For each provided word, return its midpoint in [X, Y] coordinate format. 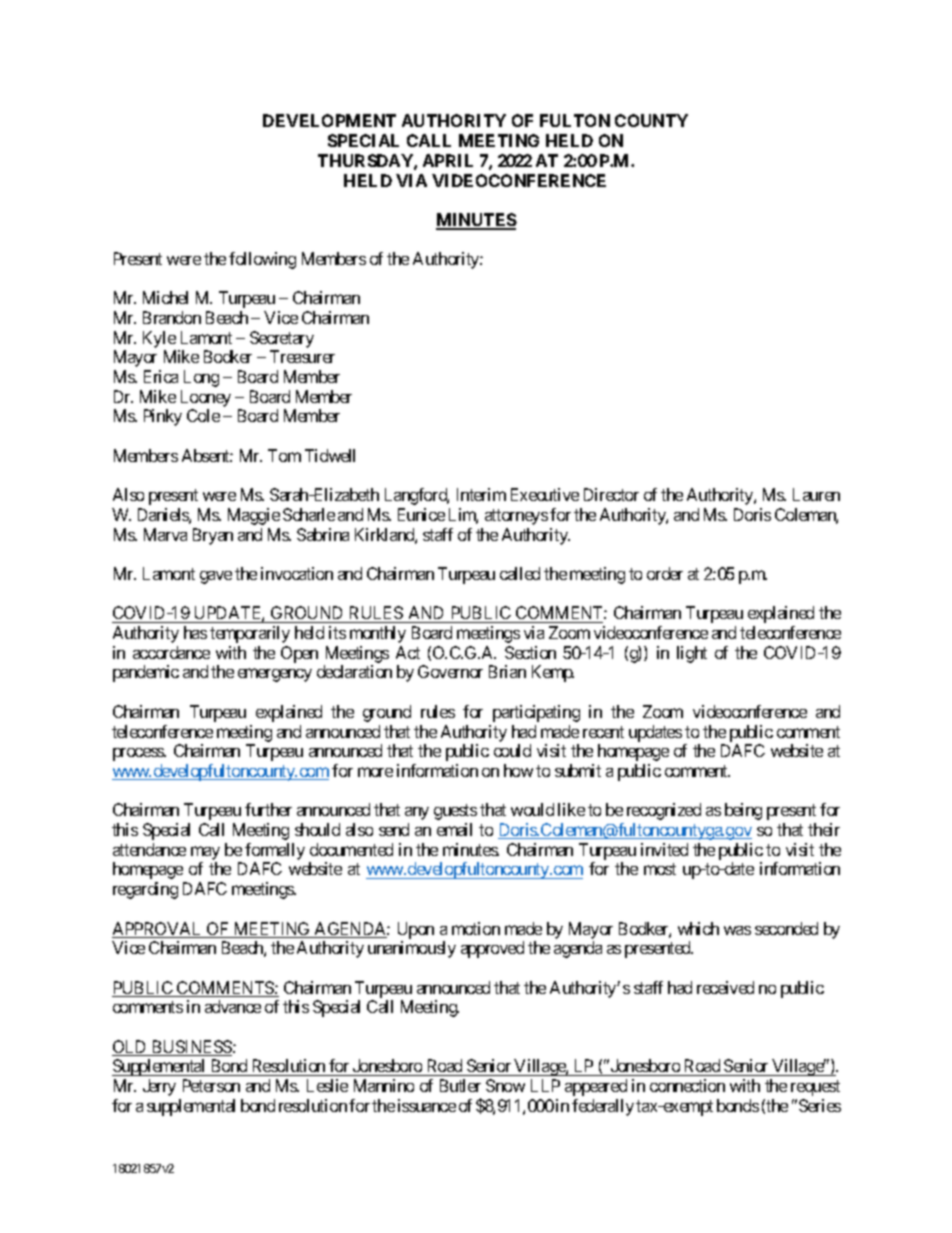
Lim [463, 516]
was [737, 930]
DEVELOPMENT [329, 120]
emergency [275, 675]
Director [611, 494]
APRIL [448, 160]
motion [476, 928]
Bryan [213, 536]
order [665, 573]
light [692, 654]
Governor [450, 671]
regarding [145, 890]
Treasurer [302, 356]
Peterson [211, 1085]
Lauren [816, 494]
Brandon [172, 317]
